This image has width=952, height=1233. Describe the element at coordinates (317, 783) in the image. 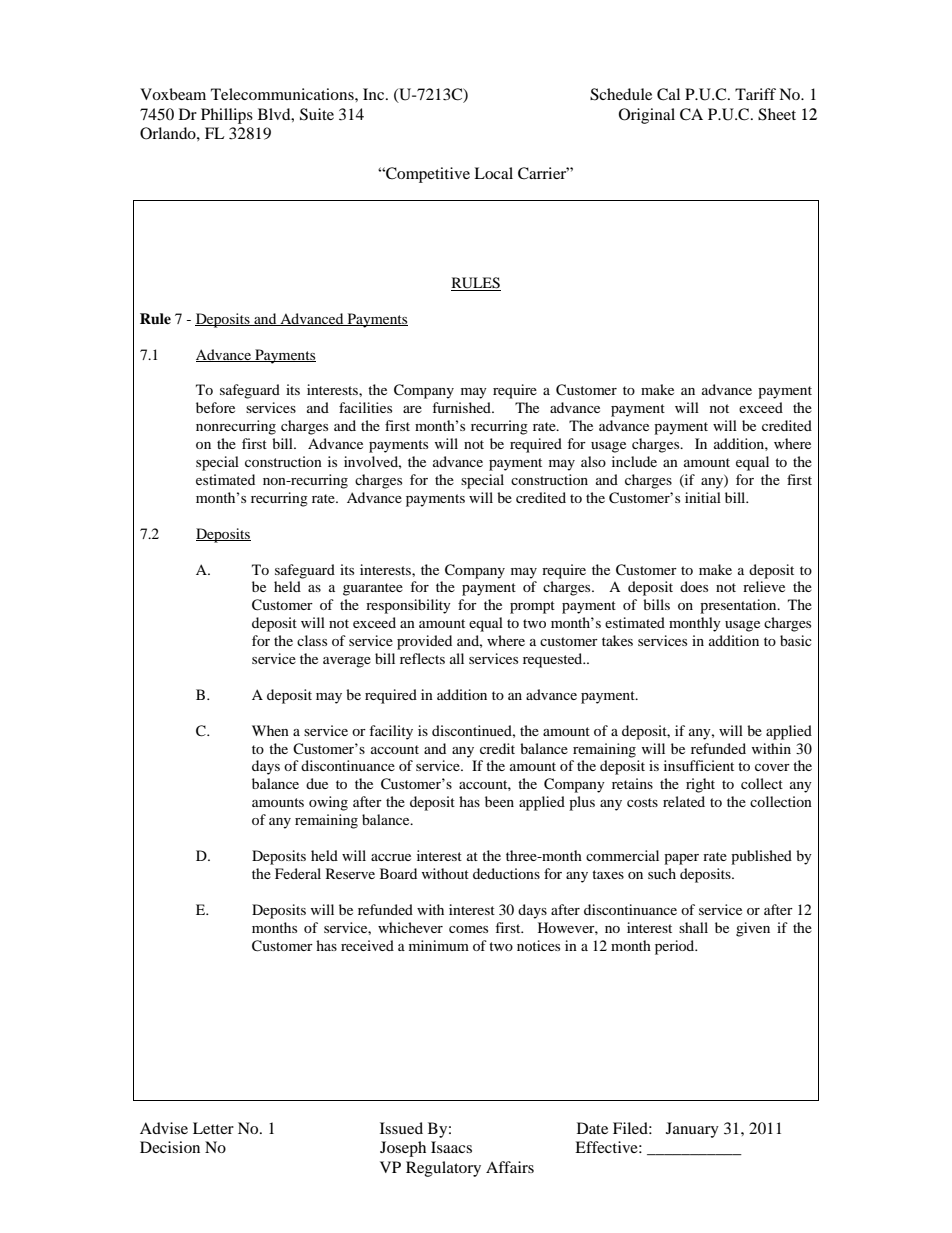

I see `due` at that location.
